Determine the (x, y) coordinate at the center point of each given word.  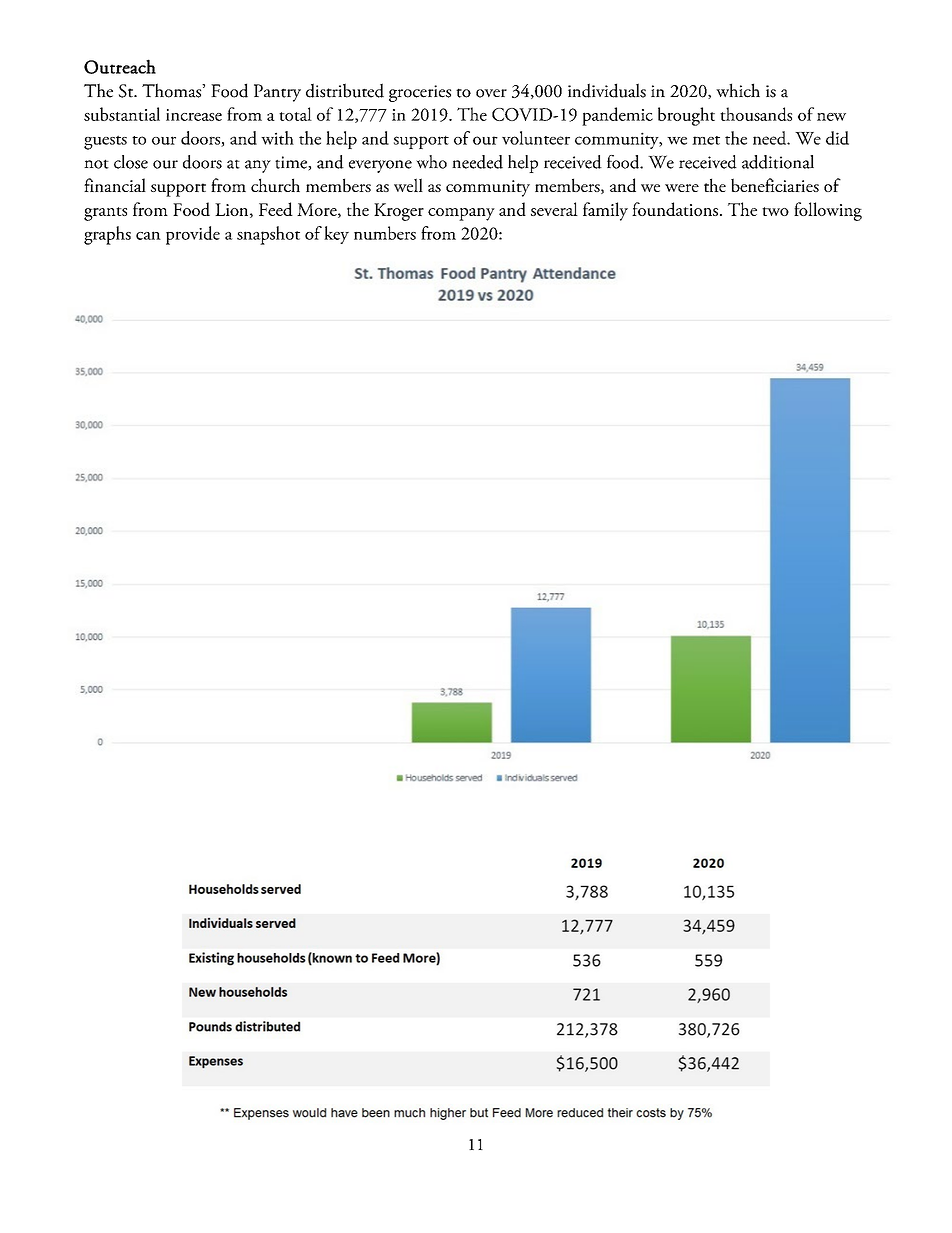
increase (194, 115)
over (491, 93)
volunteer (536, 138)
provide (193, 235)
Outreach (120, 66)
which (738, 90)
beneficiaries (775, 185)
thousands (756, 114)
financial (115, 185)
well (408, 185)
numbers (385, 233)
